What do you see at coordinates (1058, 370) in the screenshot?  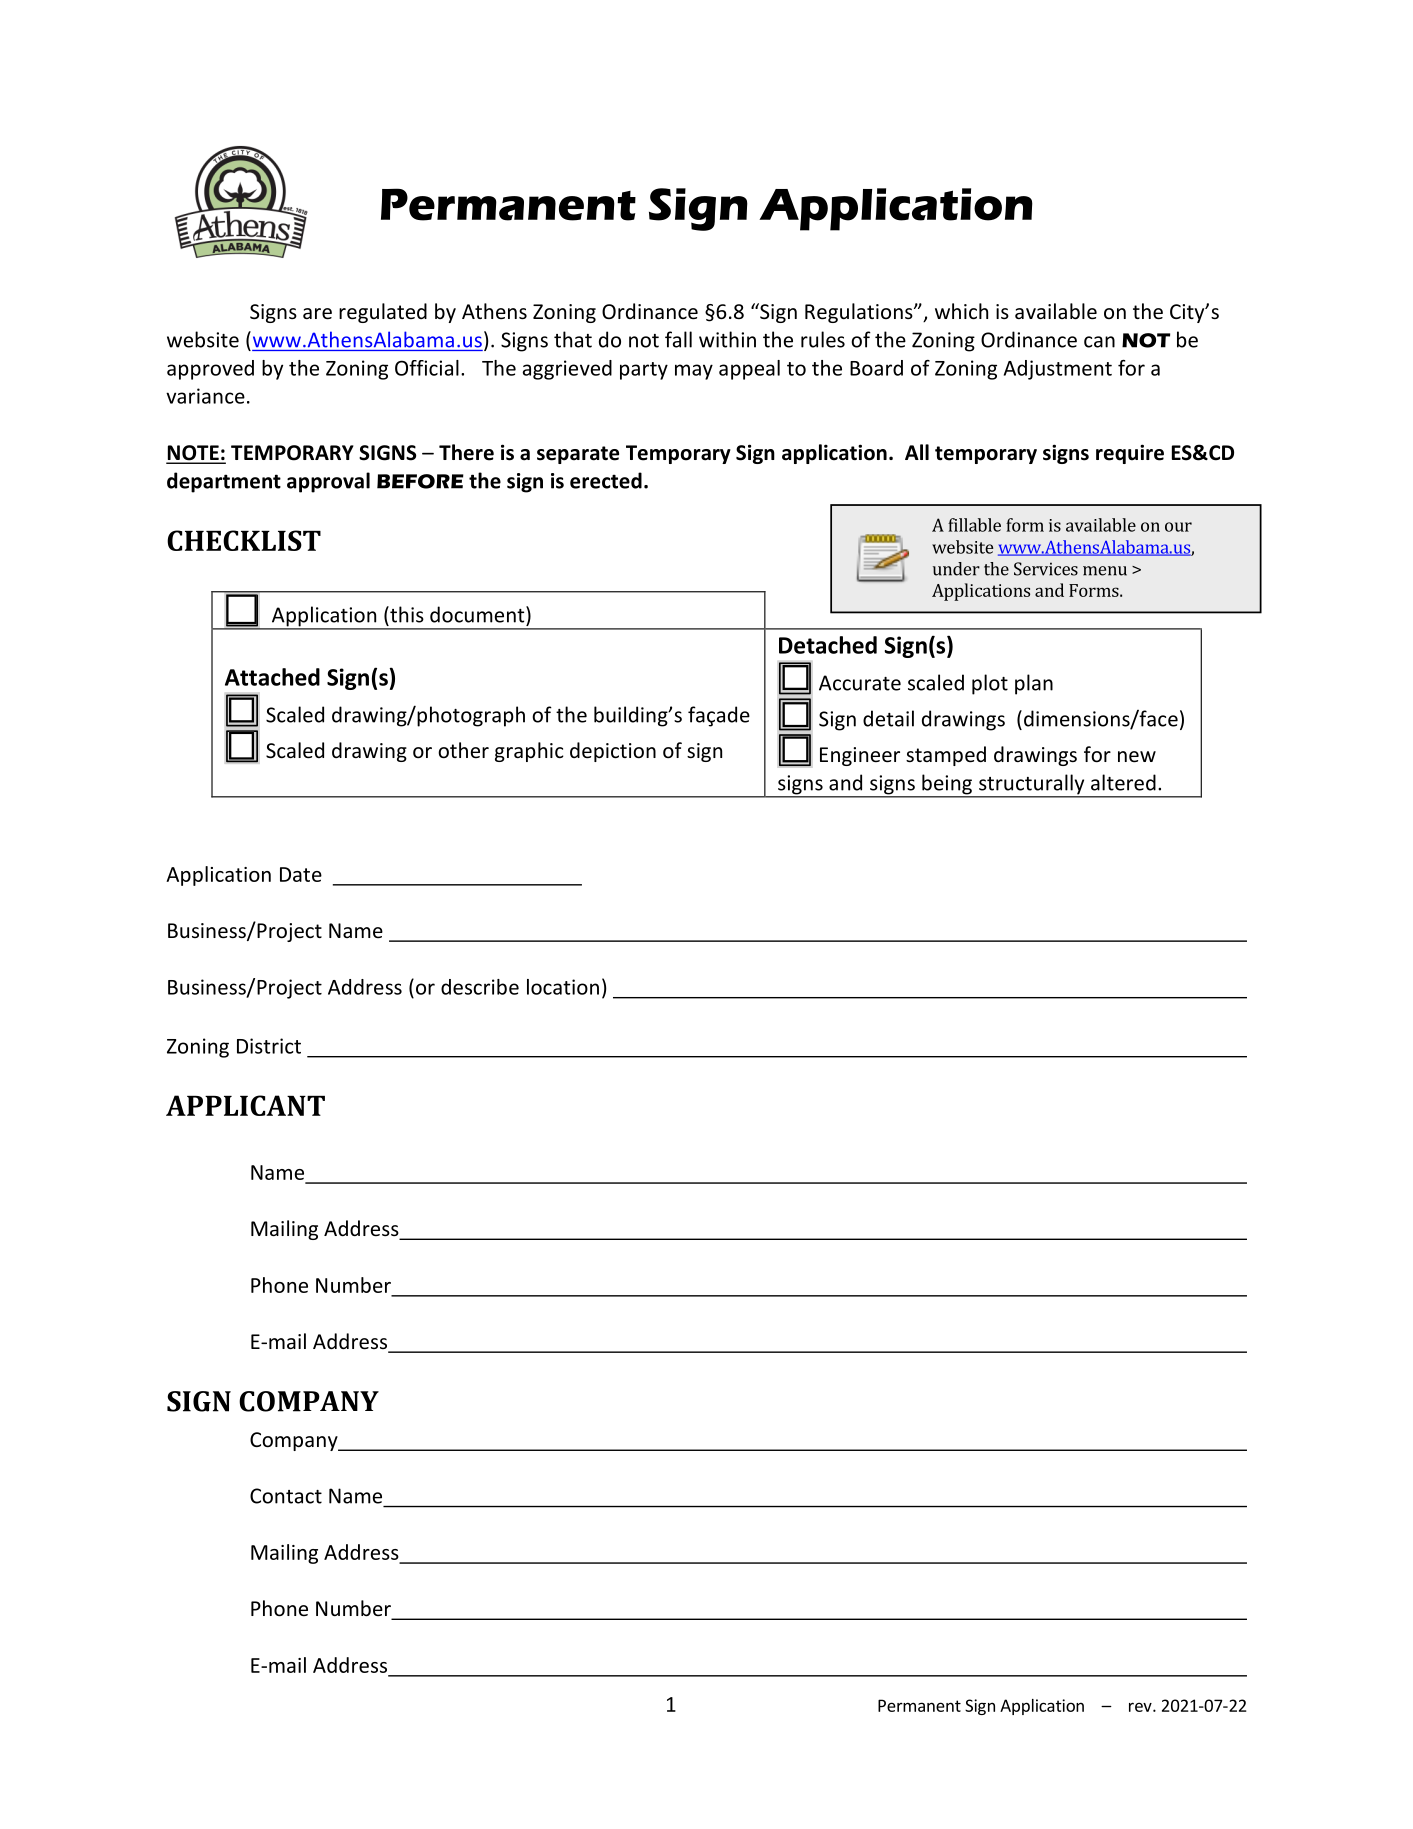 I see `Adjustment` at bounding box center [1058, 370].
